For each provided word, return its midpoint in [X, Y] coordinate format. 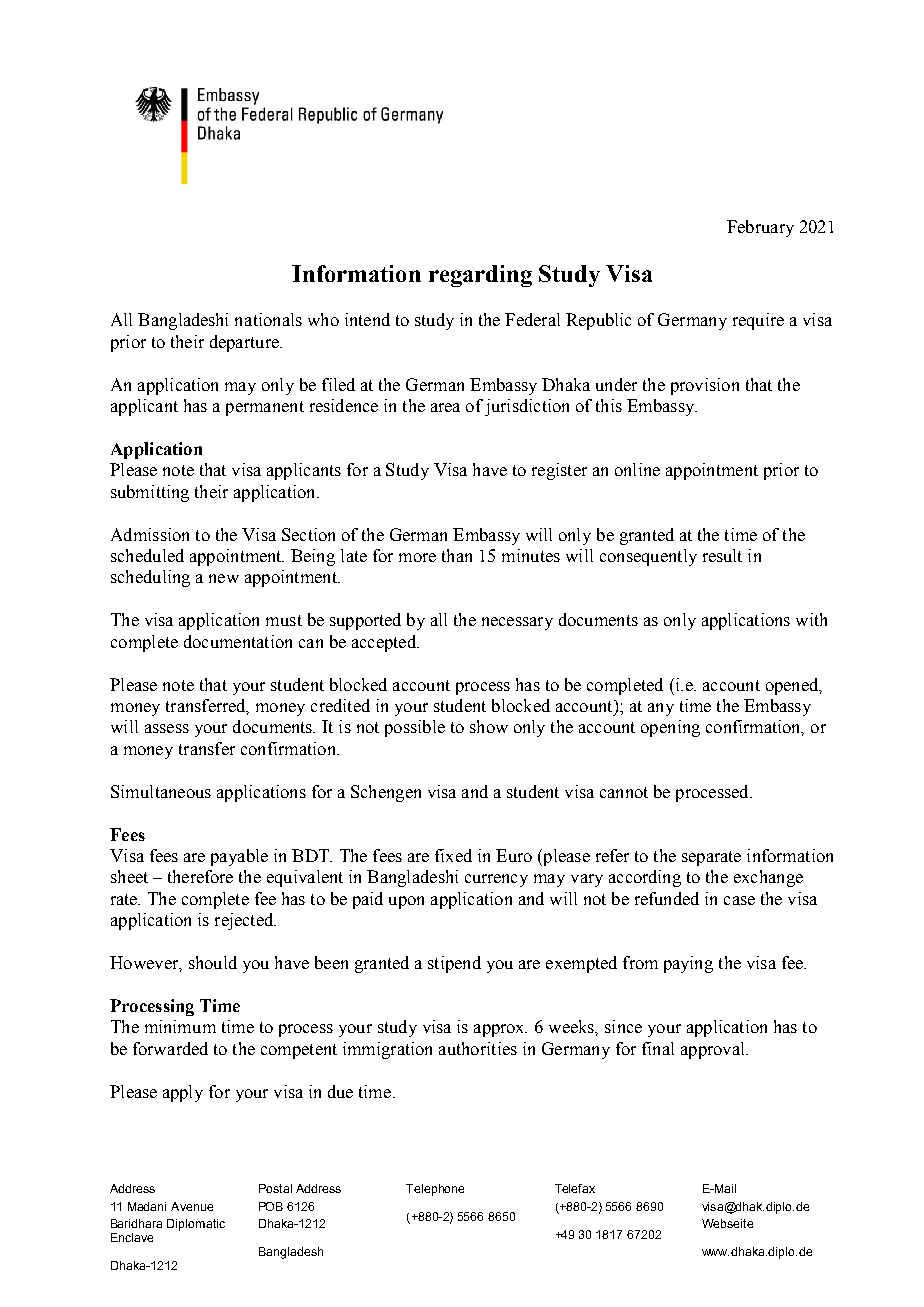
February [760, 228]
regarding [480, 276]
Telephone [435, 1190]
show [489, 726]
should [213, 962]
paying [688, 964]
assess [167, 728]
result [722, 555]
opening [670, 728]
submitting [150, 493]
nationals [268, 319]
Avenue [192, 1206]
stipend [454, 964]
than [457, 555]
